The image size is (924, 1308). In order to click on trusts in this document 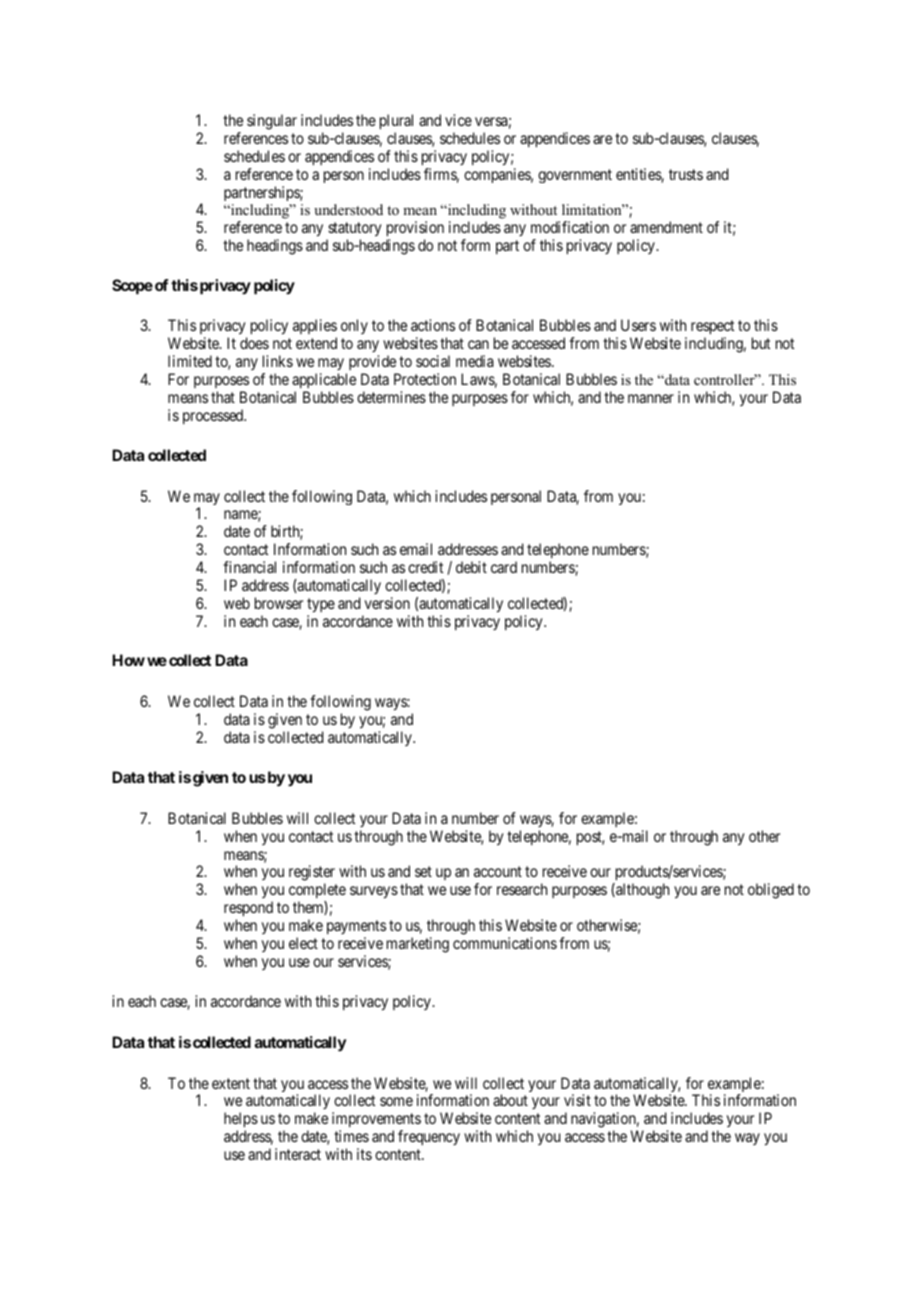, I will do `click(686, 174)`.
